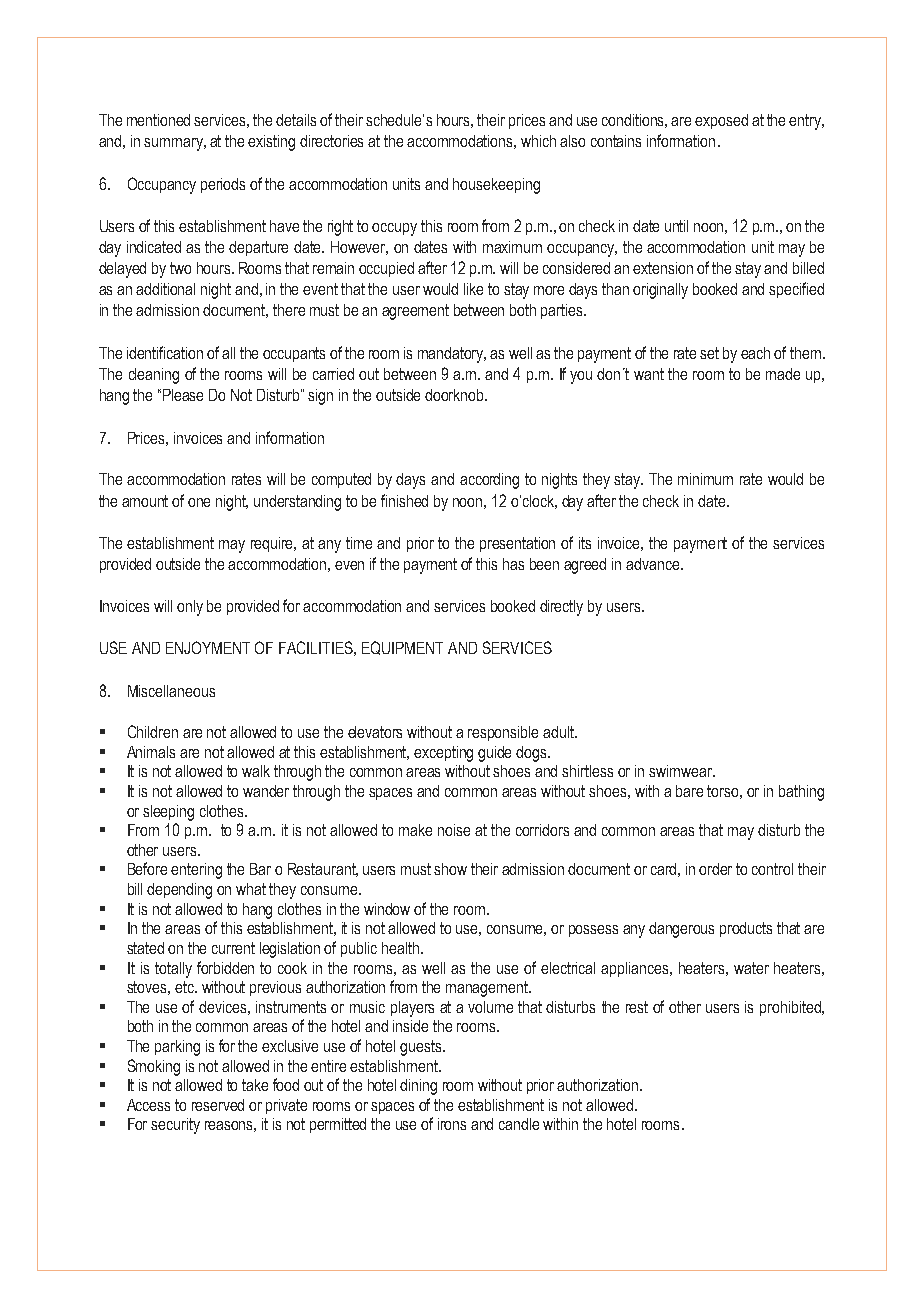 The width and height of the screenshot is (924, 1308). What do you see at coordinates (179, 891) in the screenshot?
I see `depending` at bounding box center [179, 891].
